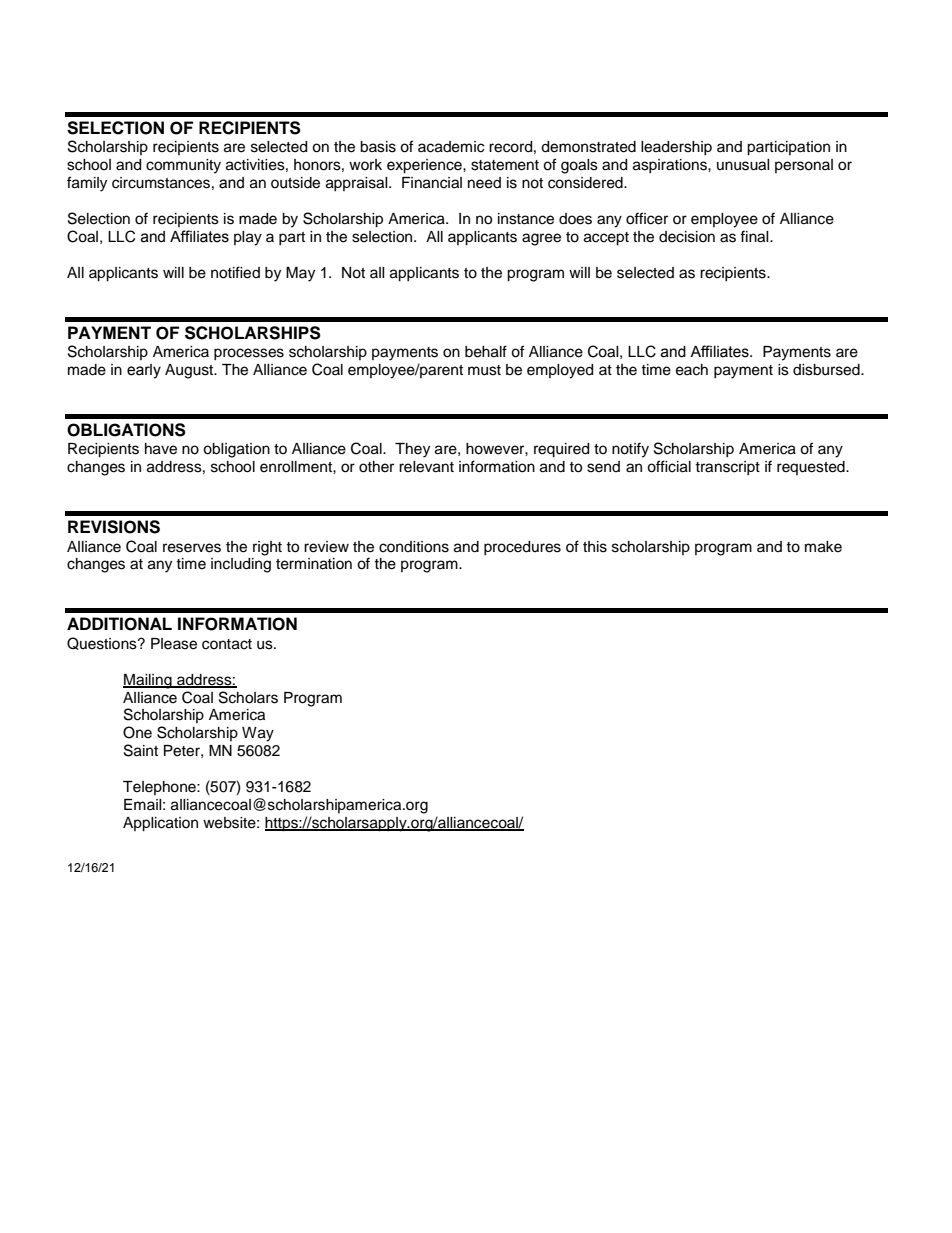 This screenshot has height=1233, width=952. Describe the element at coordinates (160, 824) in the screenshot. I see `Application` at that location.
